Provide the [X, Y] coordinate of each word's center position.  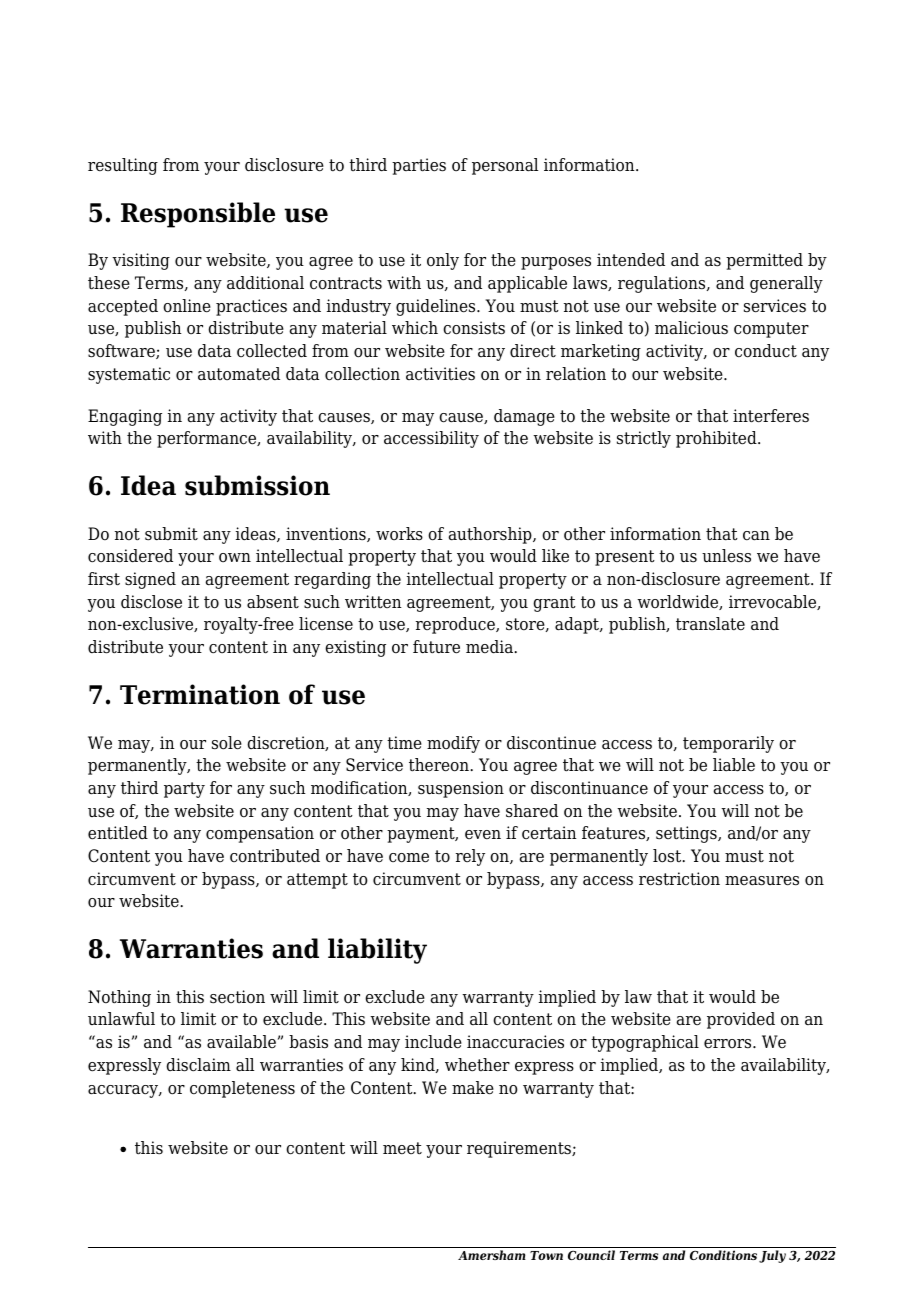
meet [402, 1148]
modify [453, 744]
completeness [242, 1089]
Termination [200, 694]
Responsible [198, 215]
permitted [764, 261]
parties [419, 166]
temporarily [728, 744]
